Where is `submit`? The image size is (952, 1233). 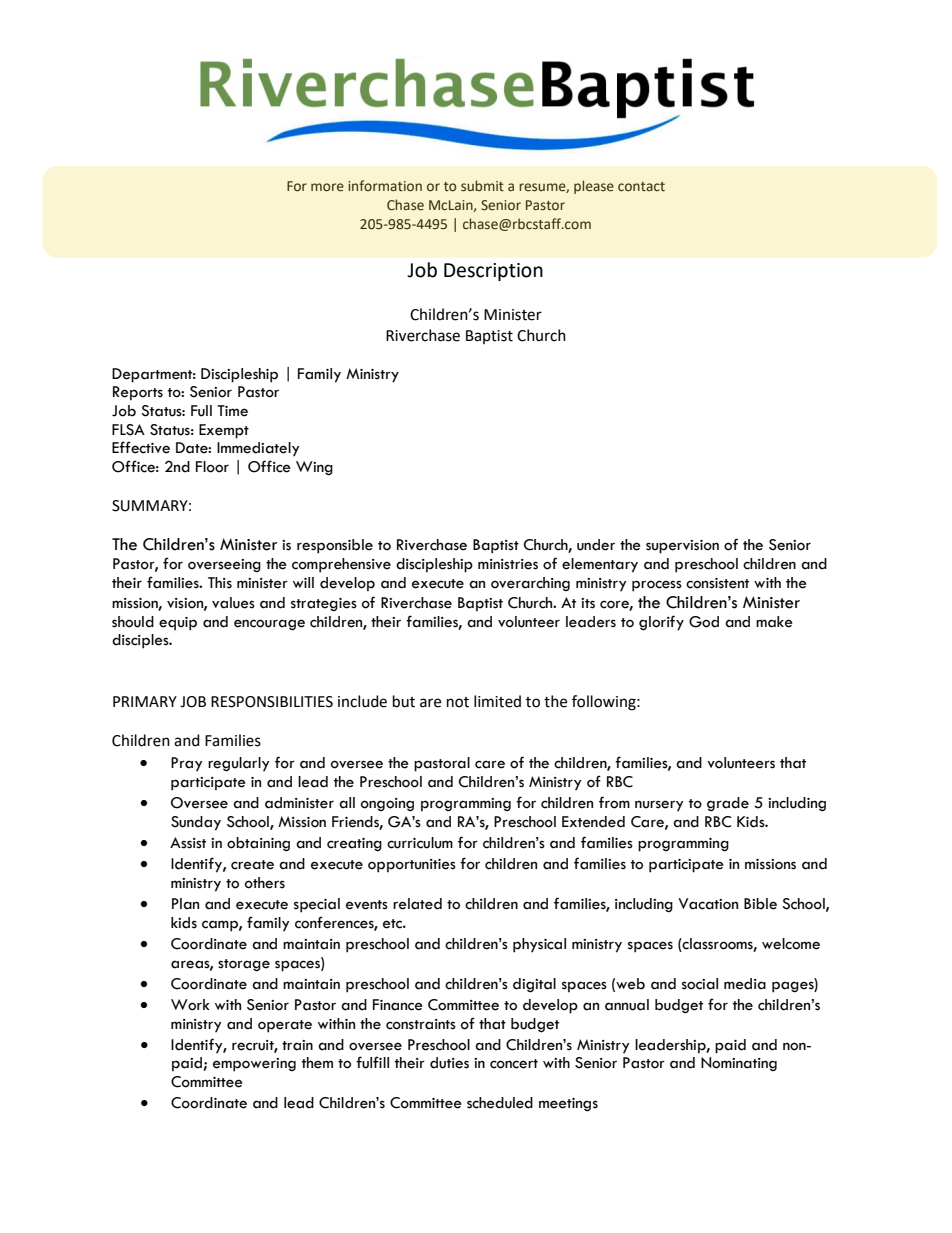 submit is located at coordinates (482, 186).
